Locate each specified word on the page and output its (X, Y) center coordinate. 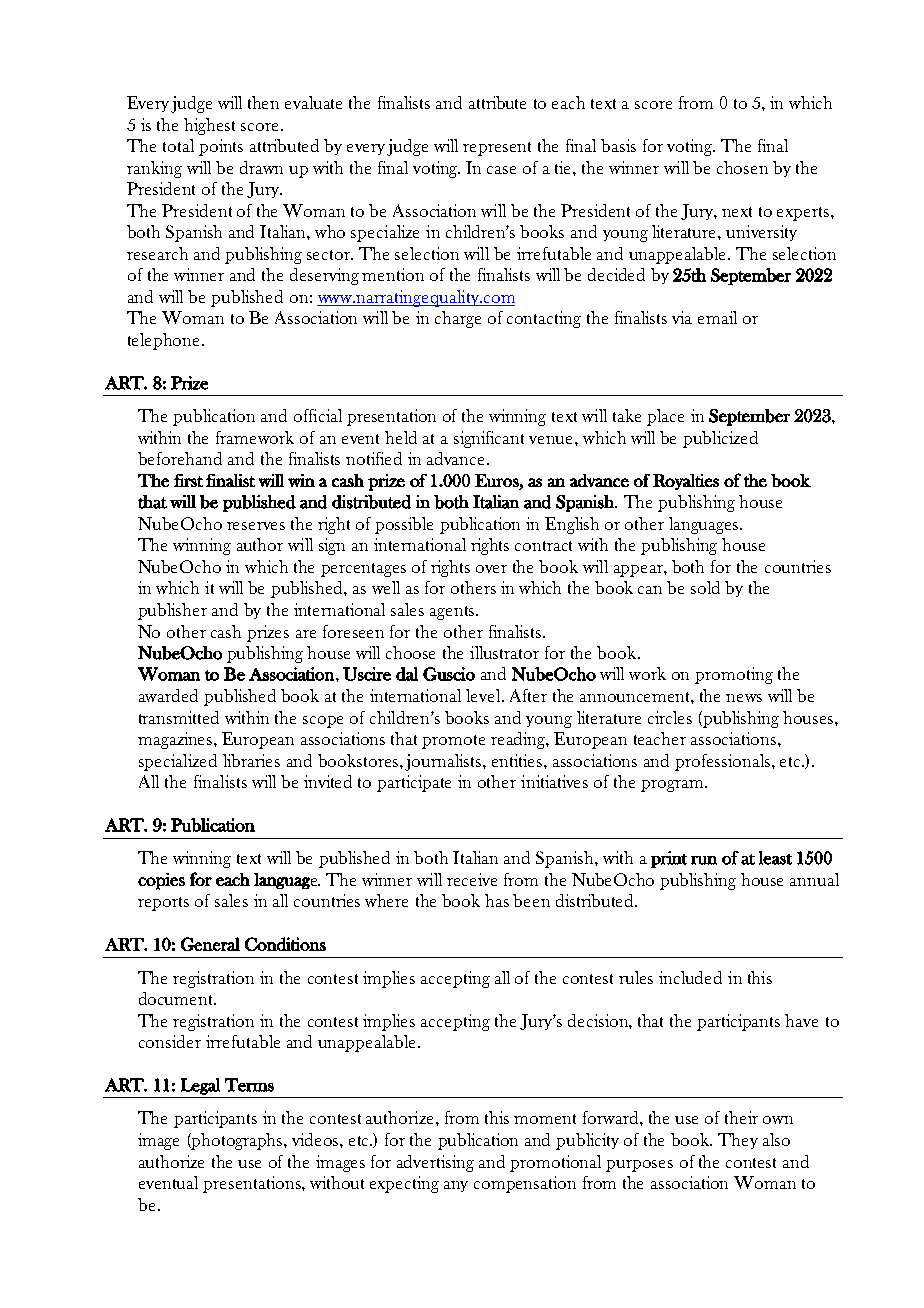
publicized (720, 439)
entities (518, 760)
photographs (237, 1141)
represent (497, 149)
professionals (724, 762)
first (188, 480)
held (401, 437)
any (456, 1186)
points (221, 147)
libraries (251, 760)
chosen (742, 167)
